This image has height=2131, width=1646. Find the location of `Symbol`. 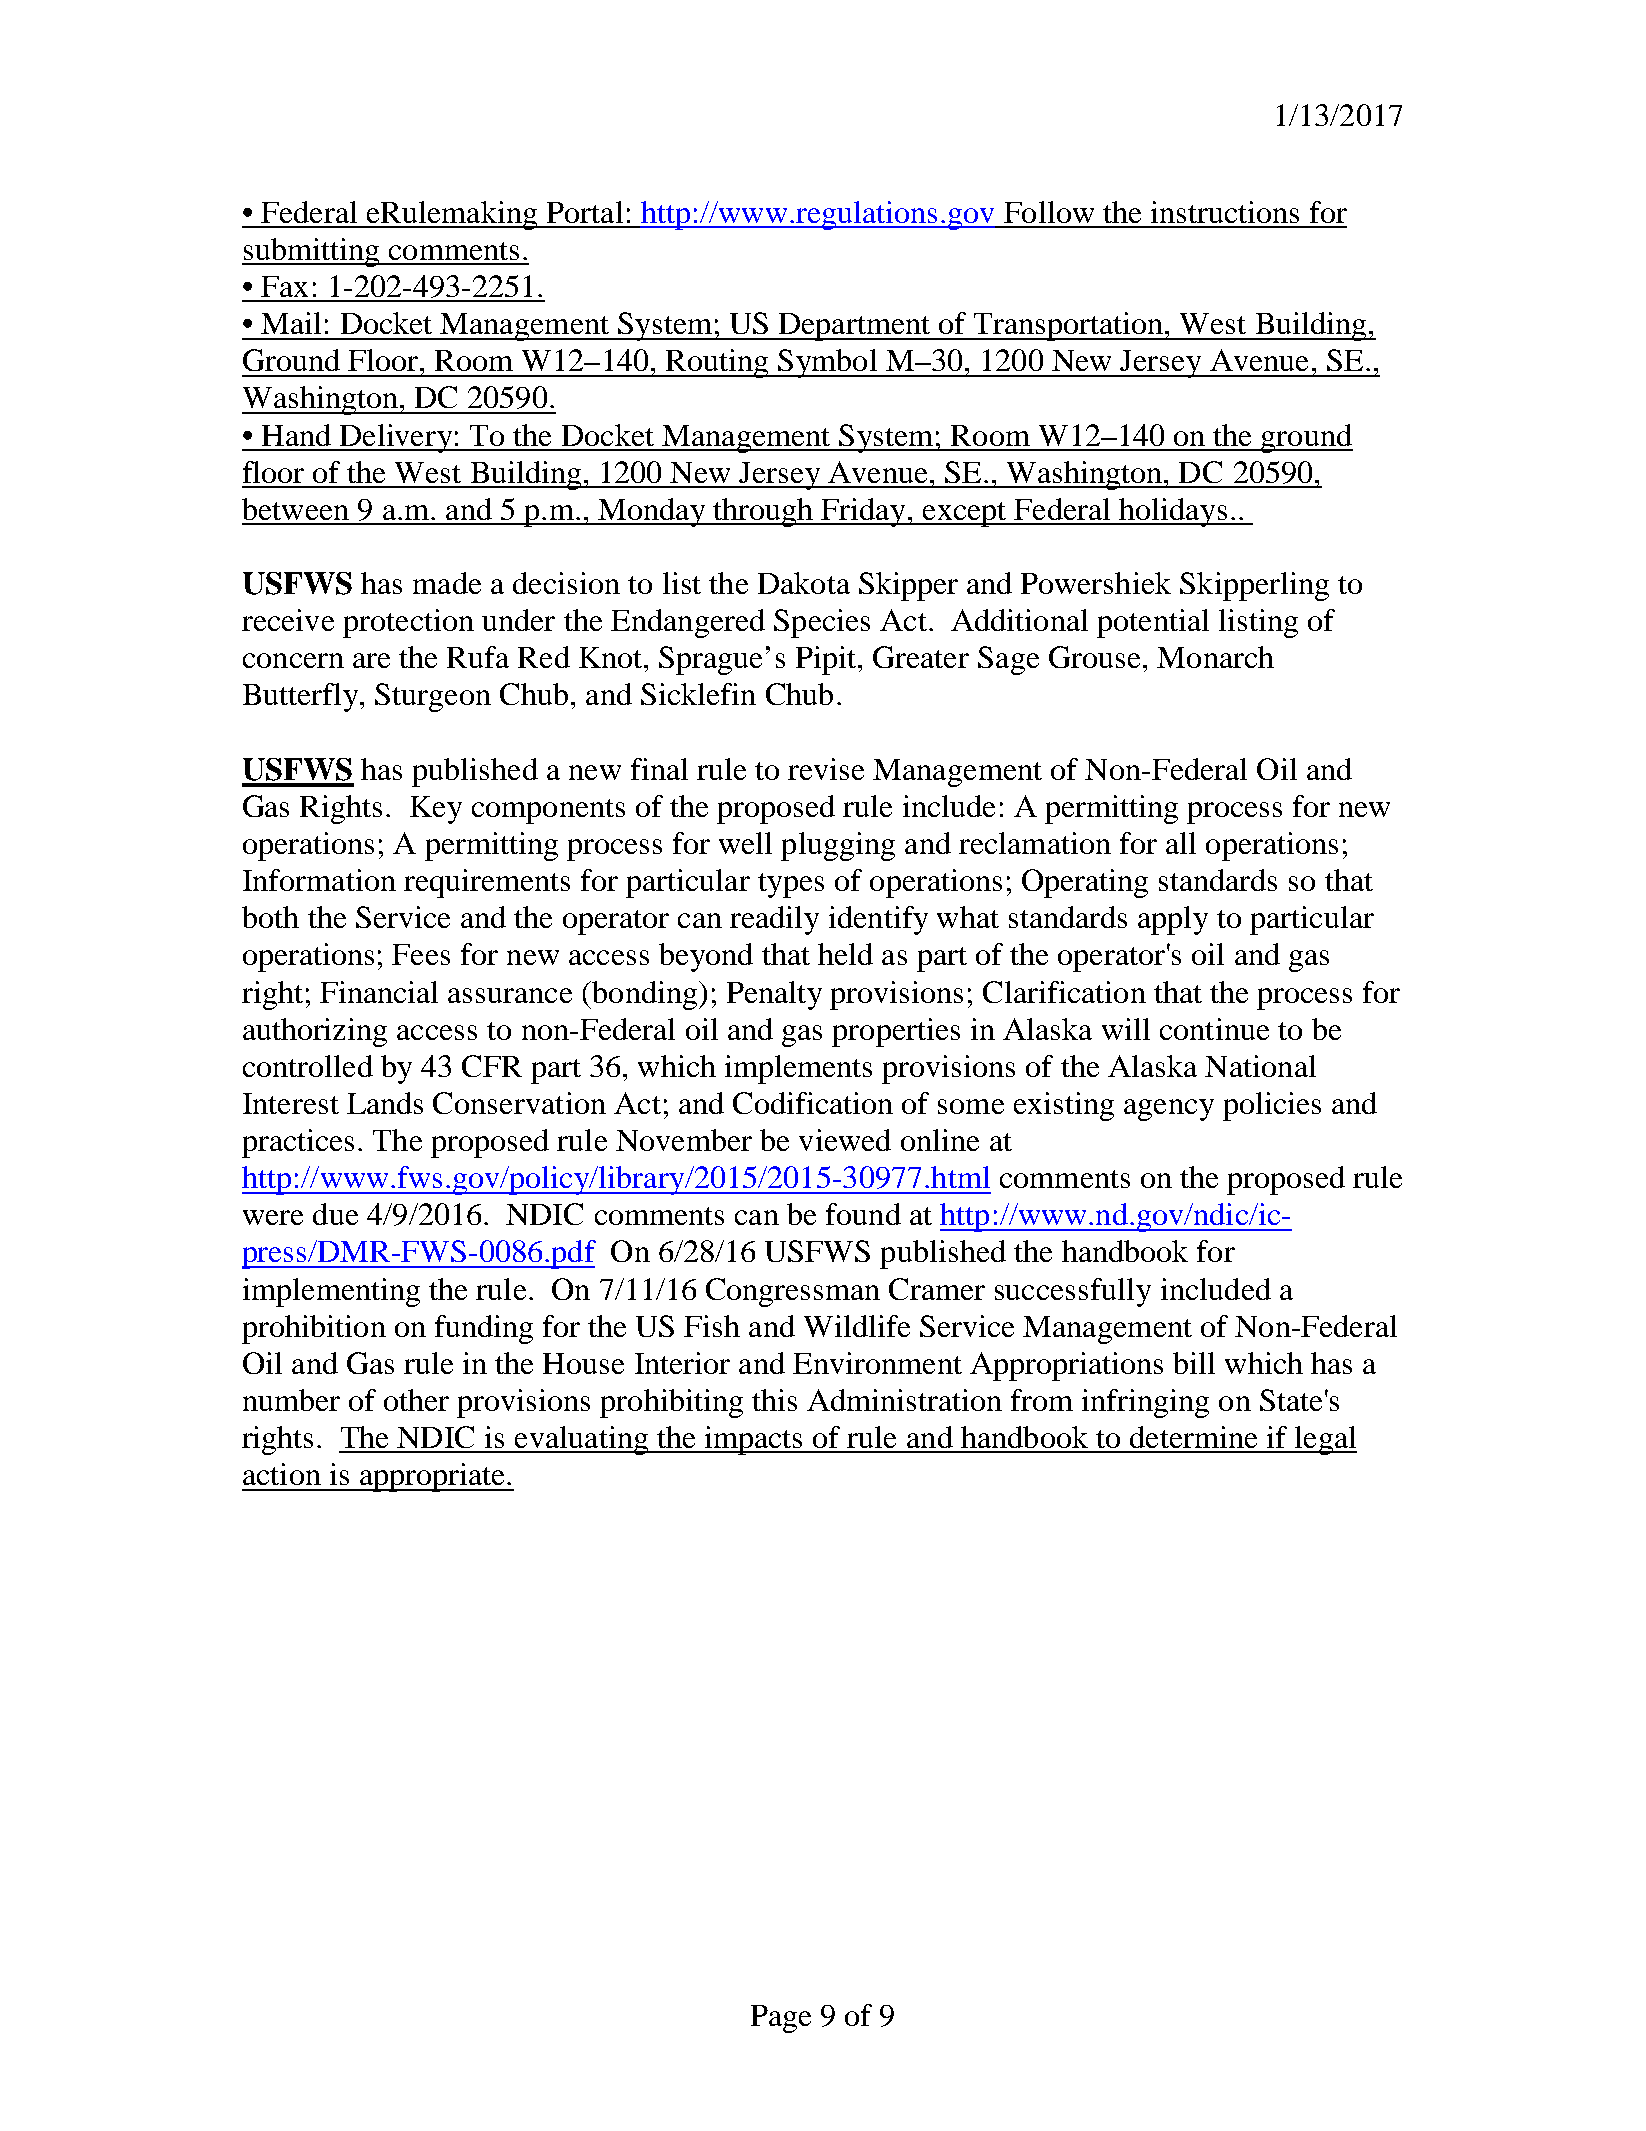

Symbol is located at coordinates (827, 363).
